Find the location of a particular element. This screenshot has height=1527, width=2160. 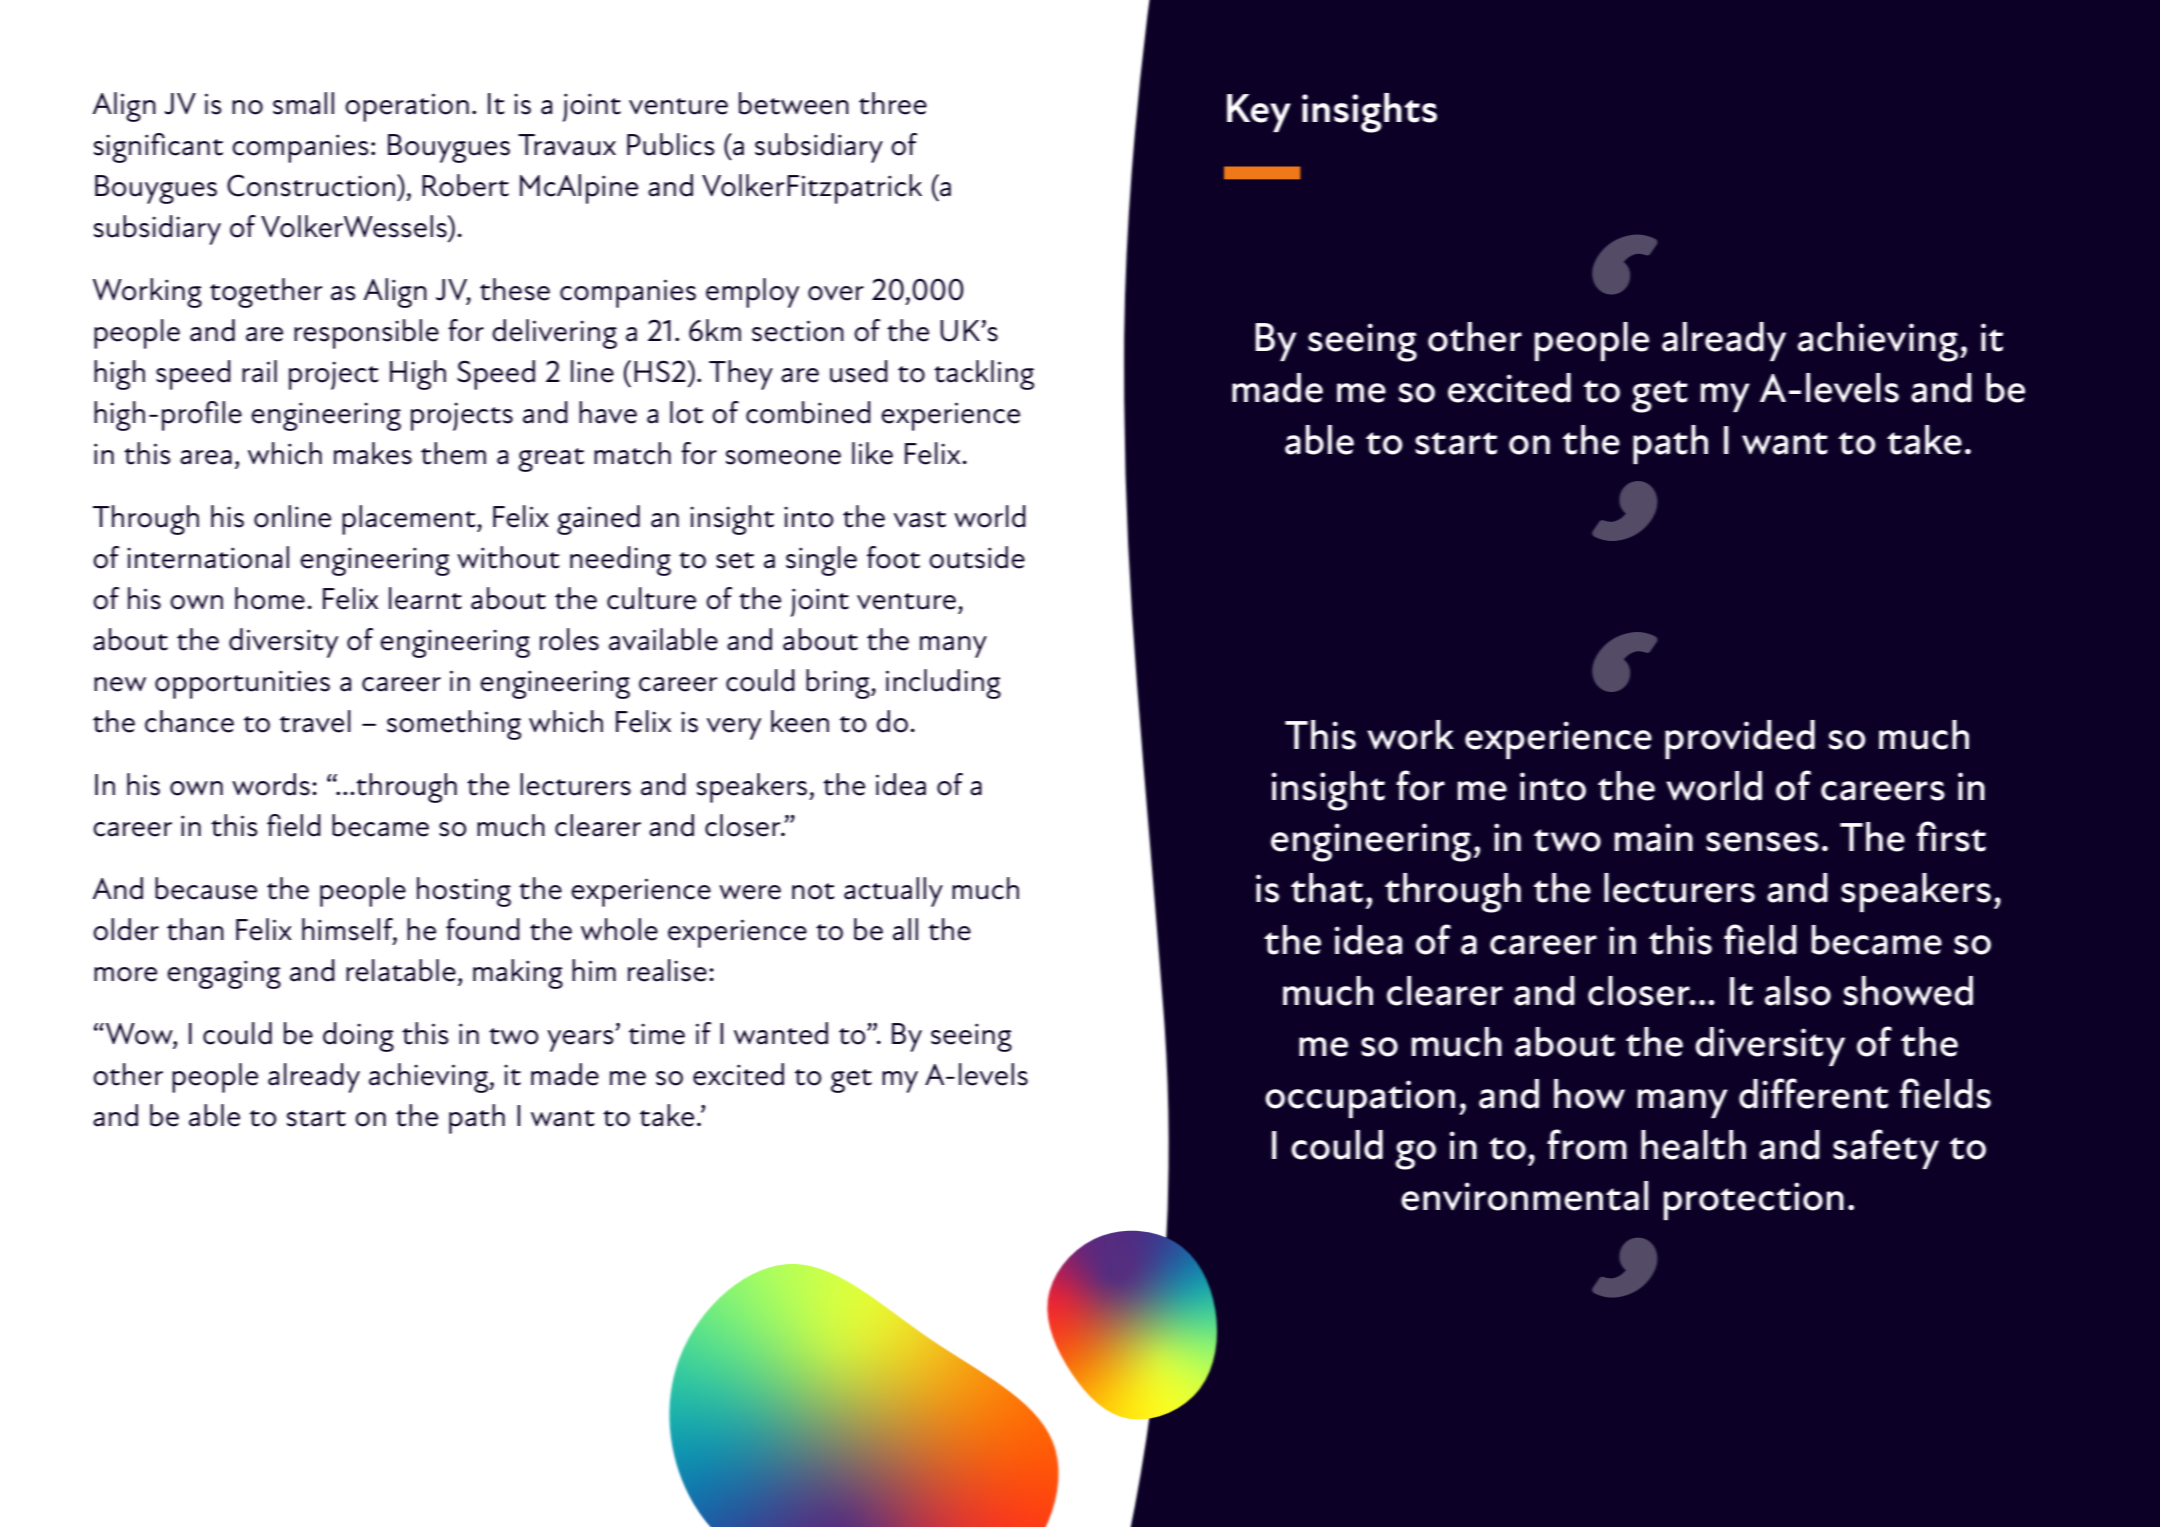

opportunities is located at coordinates (242, 684).
